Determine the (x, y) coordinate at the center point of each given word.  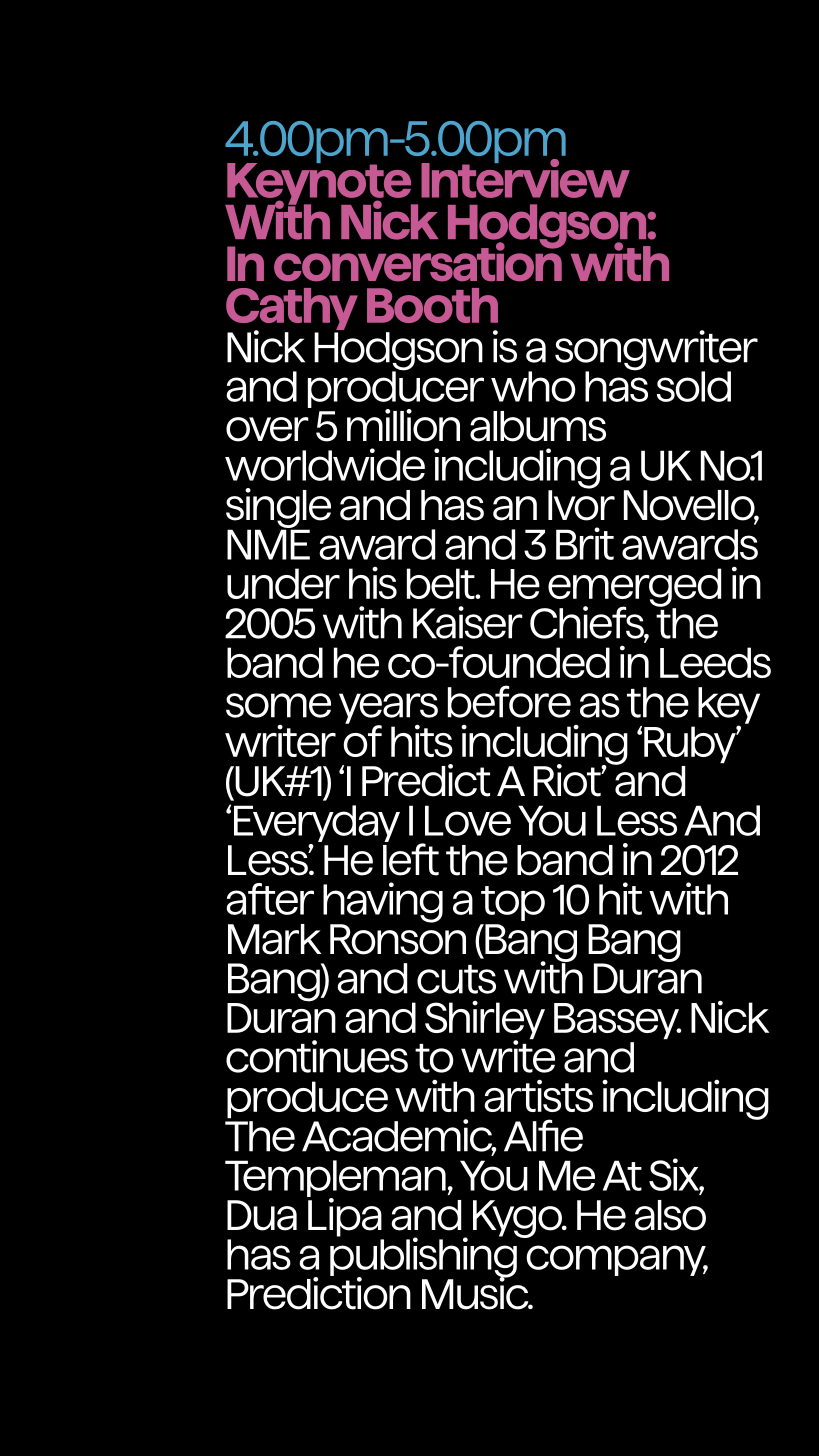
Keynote (319, 184)
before (509, 701)
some (278, 705)
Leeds (715, 662)
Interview (525, 177)
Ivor (581, 504)
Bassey (617, 1021)
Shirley (485, 1021)
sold (694, 386)
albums (538, 426)
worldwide (325, 464)
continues (317, 1056)
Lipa (344, 1216)
